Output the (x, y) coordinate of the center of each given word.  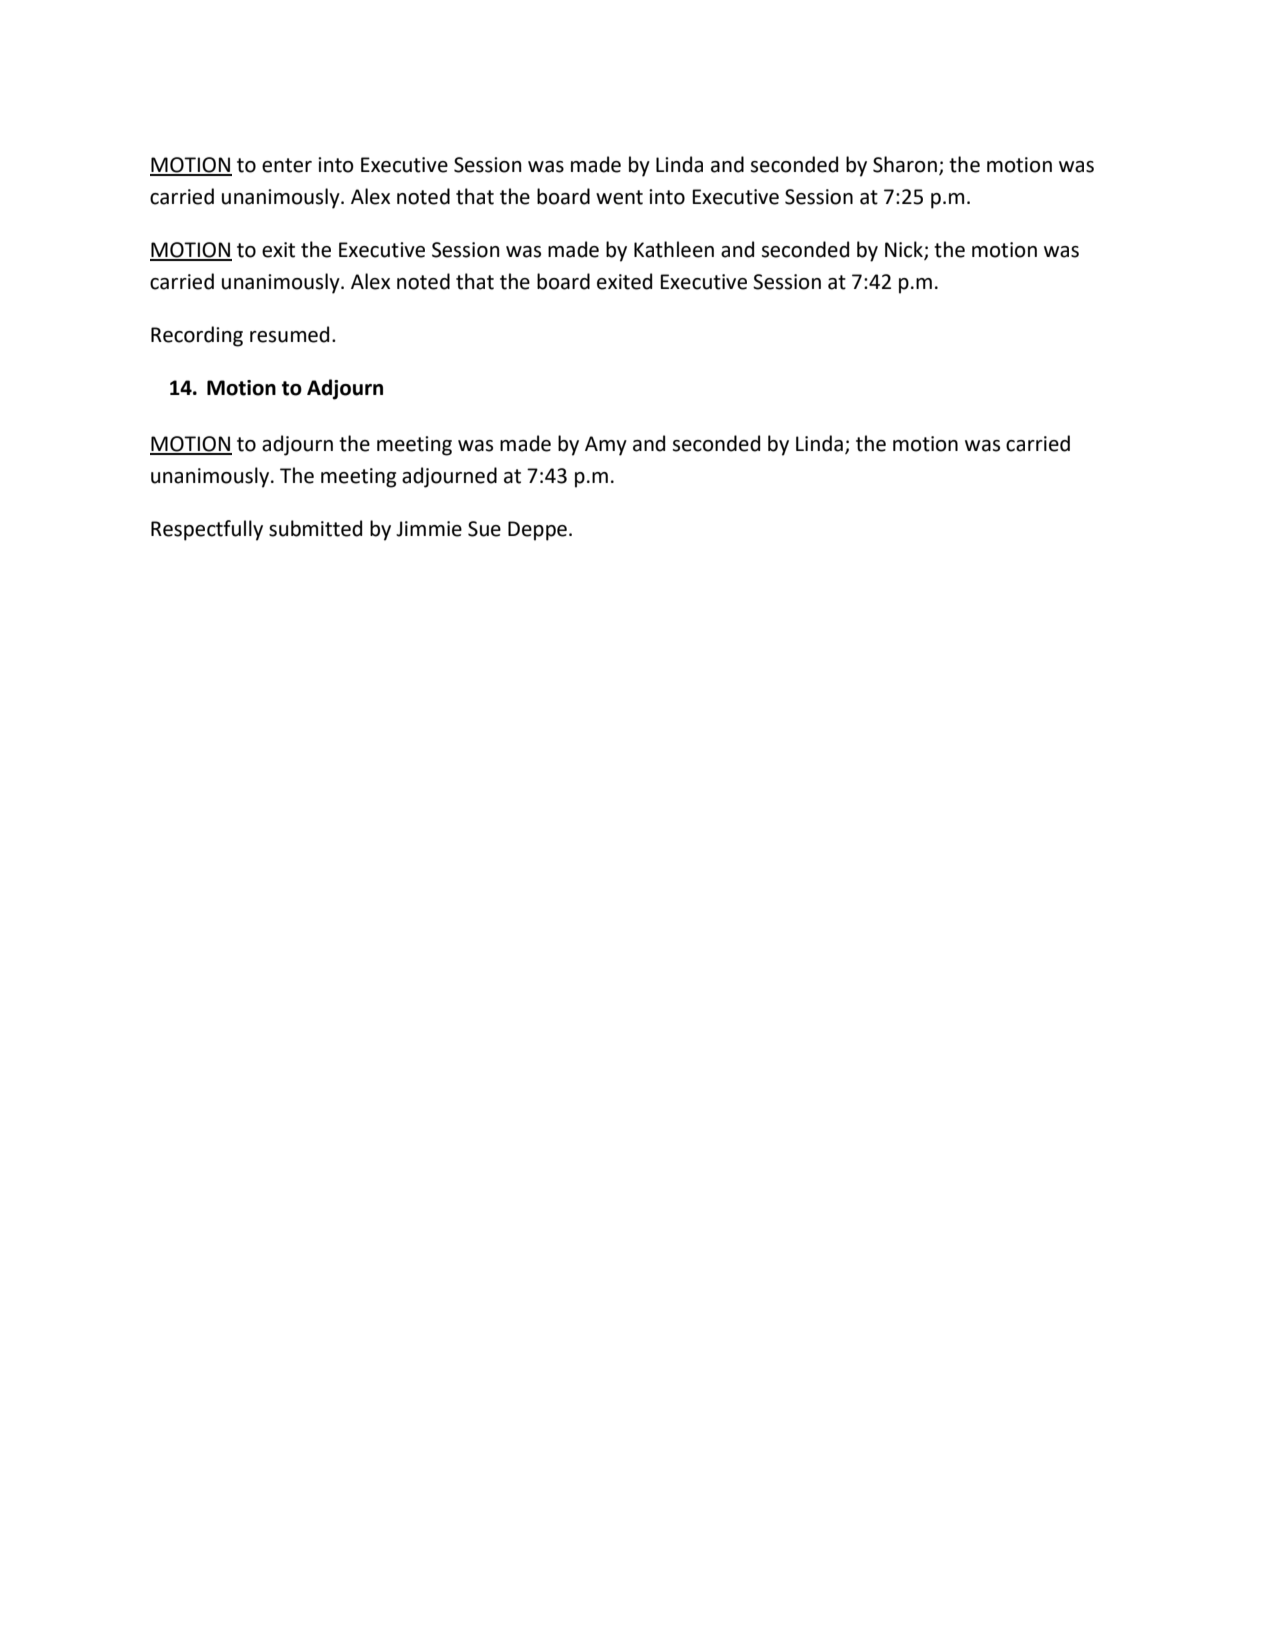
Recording (197, 336)
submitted (315, 528)
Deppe (537, 531)
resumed (289, 334)
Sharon (905, 164)
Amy (606, 446)
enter (287, 165)
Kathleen (674, 249)
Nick (905, 250)
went (619, 197)
